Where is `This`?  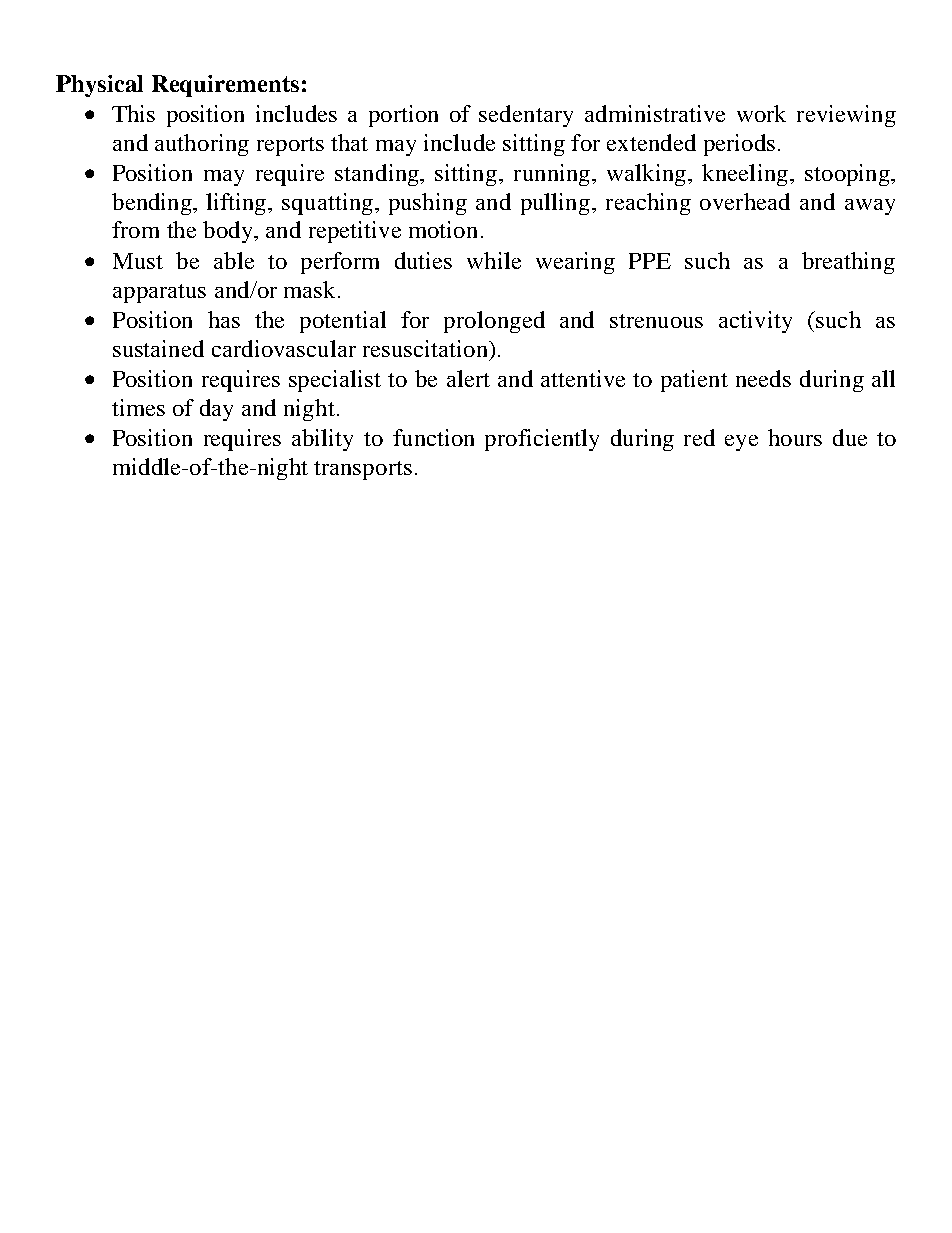
This is located at coordinates (133, 113).
